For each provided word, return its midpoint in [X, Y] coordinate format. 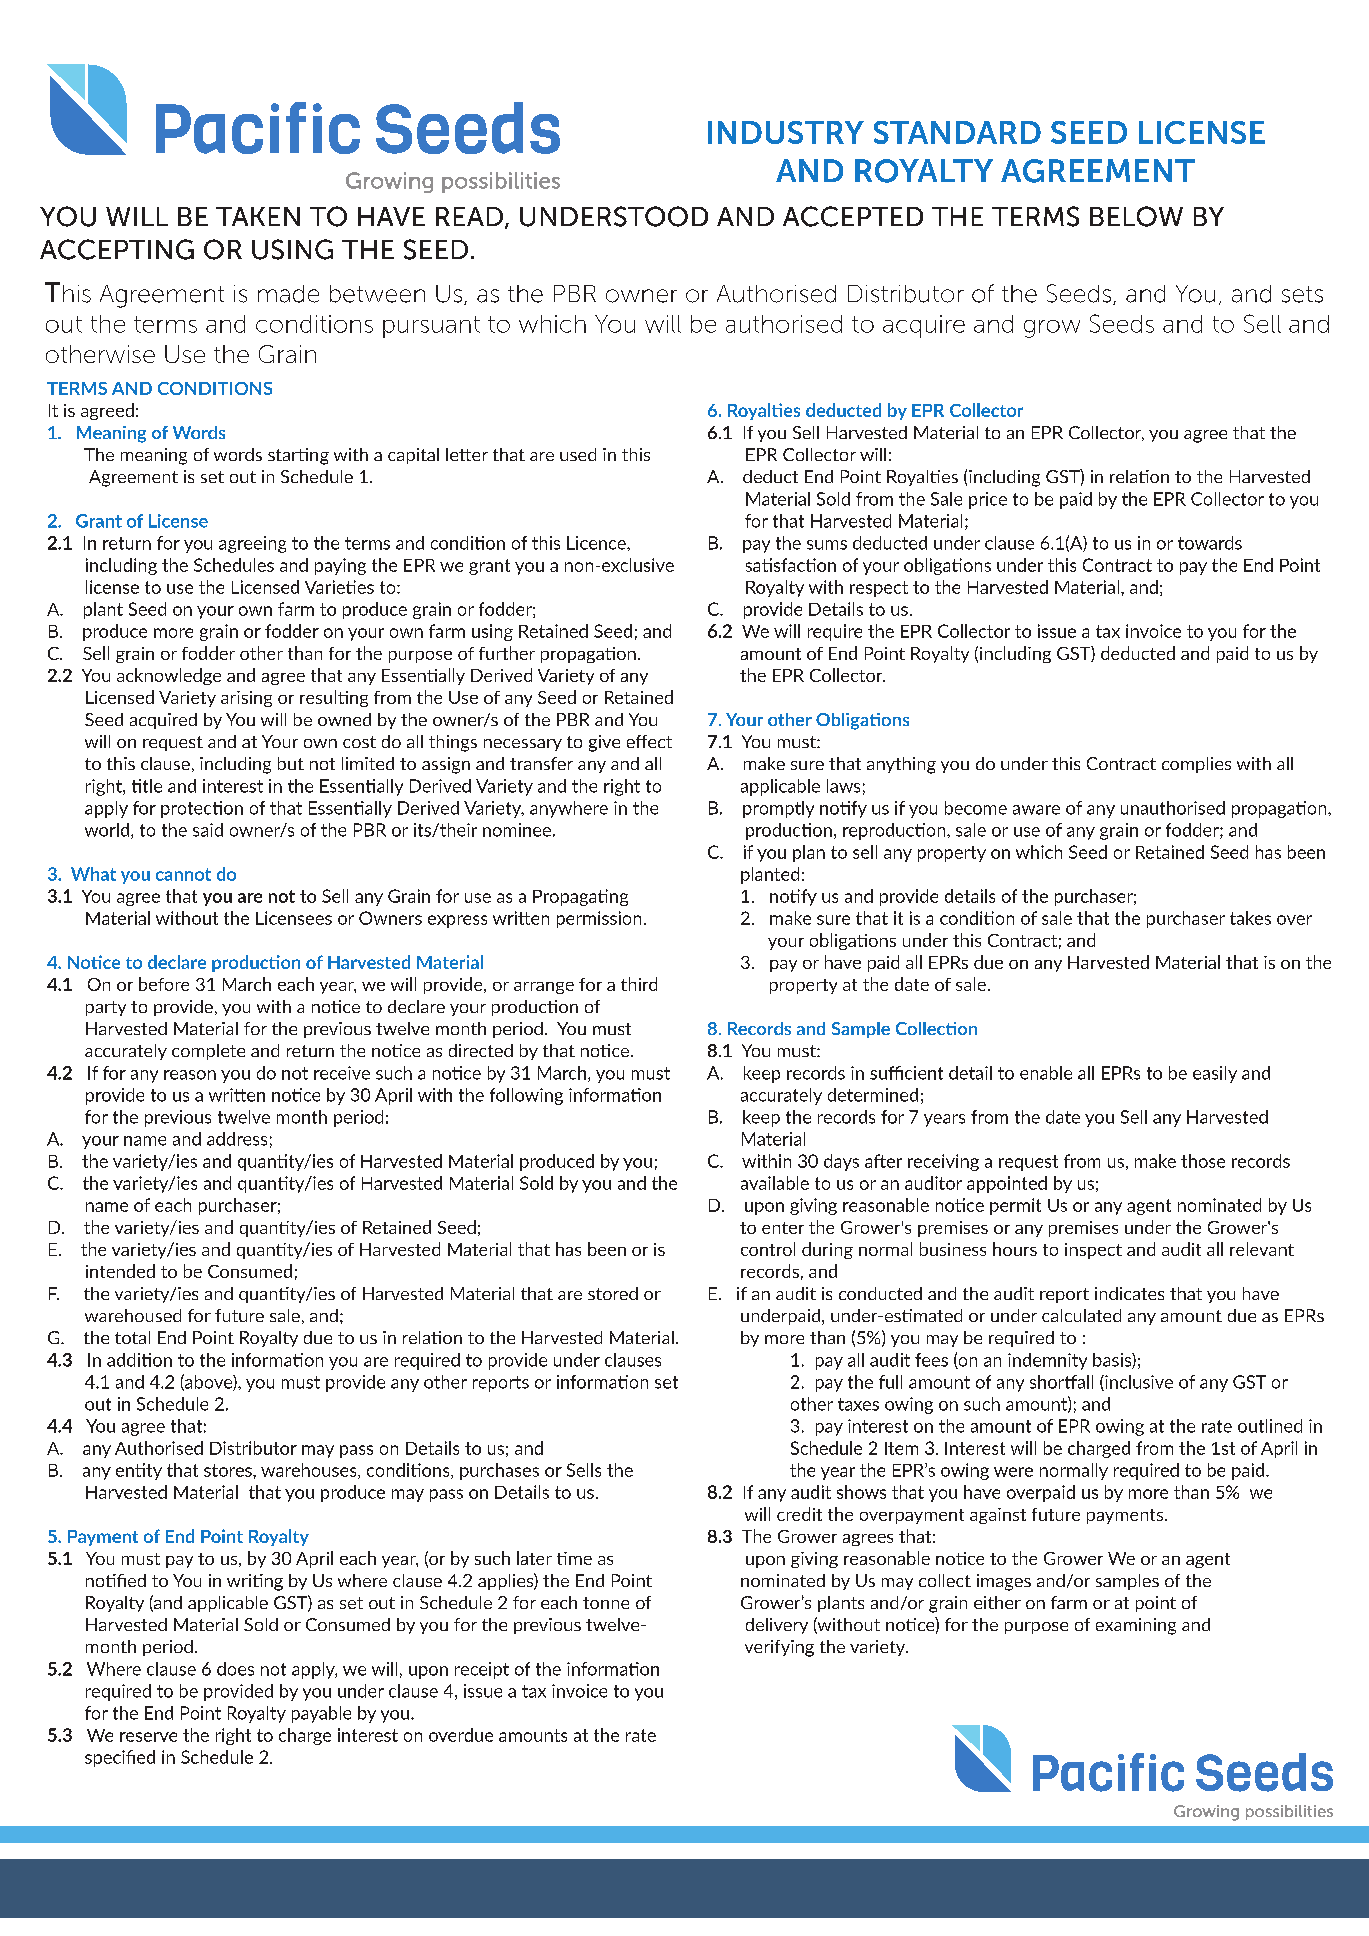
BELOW [1136, 216]
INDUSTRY [786, 132]
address [237, 1139]
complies [1196, 765]
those [1203, 1161]
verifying [779, 1648]
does [235, 1669]
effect [649, 741]
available [775, 1183]
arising [246, 699]
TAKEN [258, 216]
